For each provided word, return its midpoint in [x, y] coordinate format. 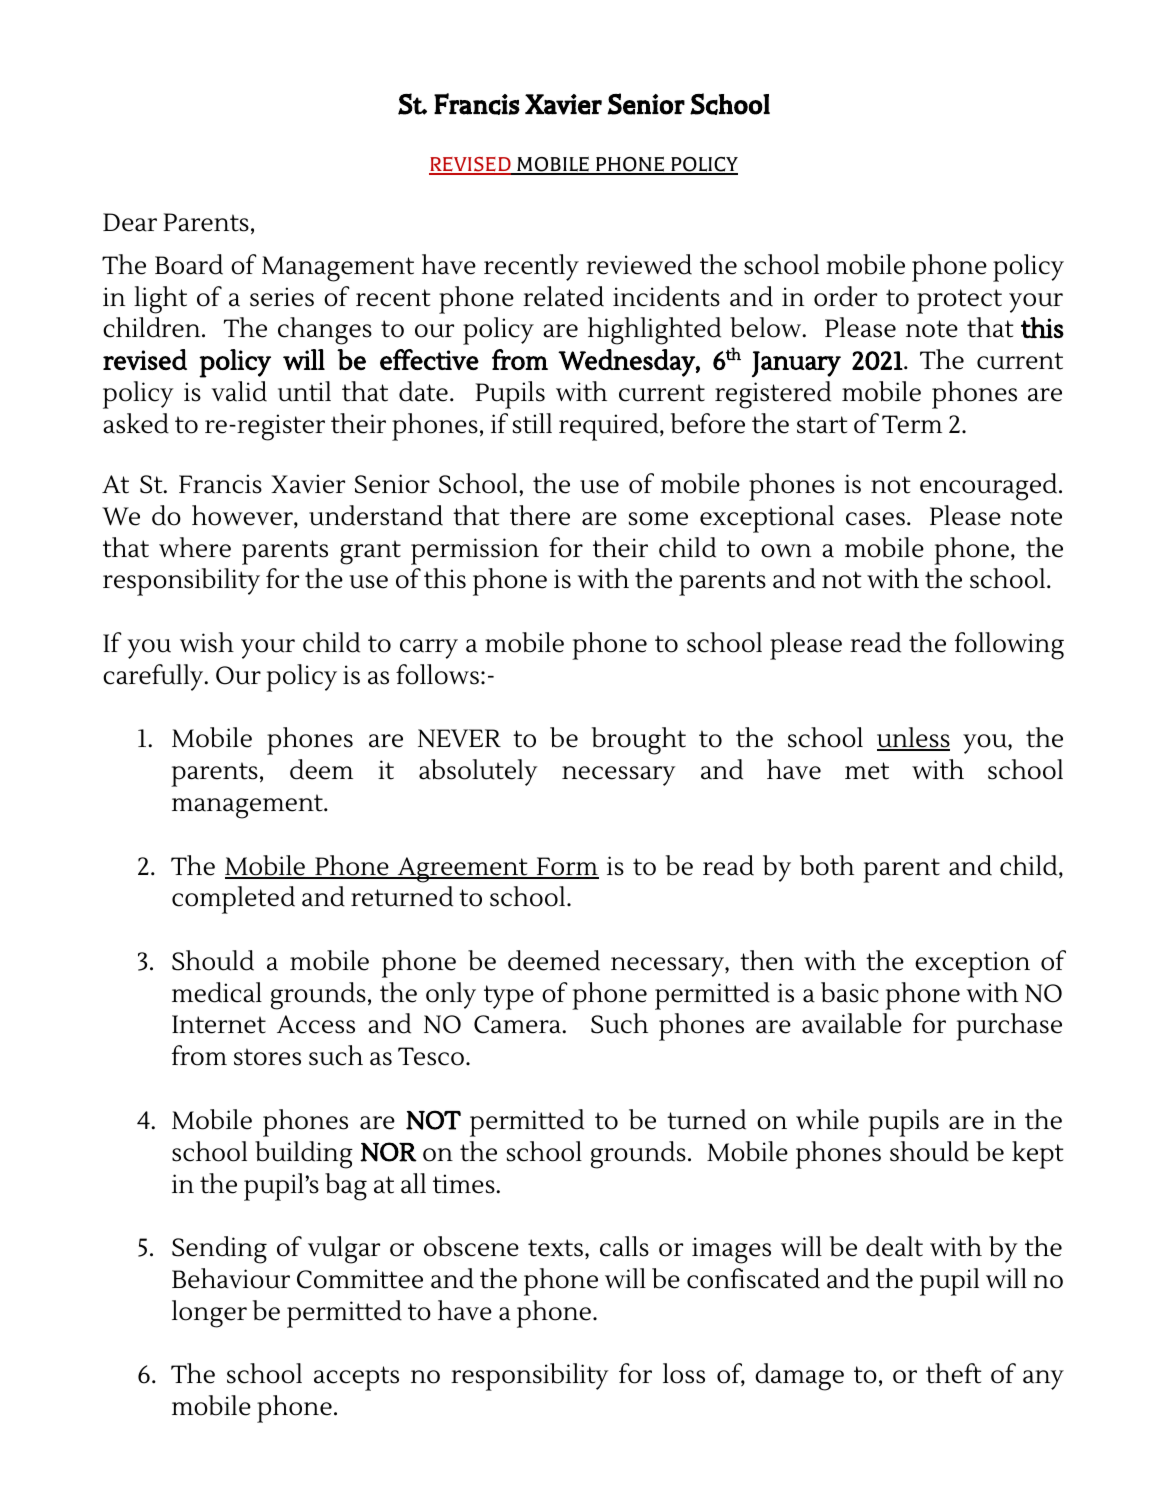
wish [207, 642]
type [509, 997]
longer [209, 1314]
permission [475, 551]
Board [189, 264]
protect [959, 301]
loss [684, 1373]
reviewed [639, 264]
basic [850, 992]
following [1009, 646]
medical [217, 992]
